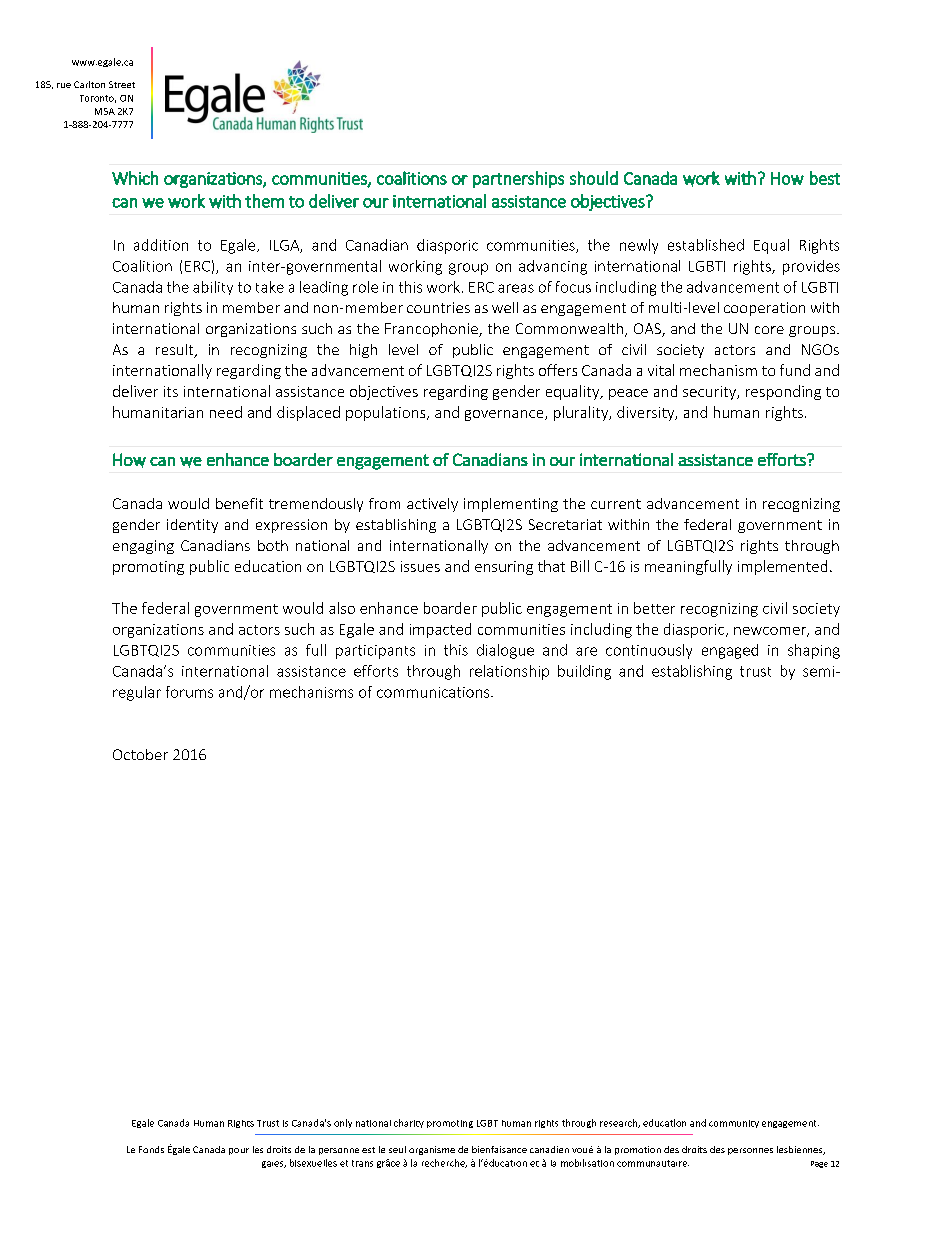 Image resolution: width=952 pixels, height=1233 pixels. What do you see at coordinates (122, 84) in the screenshot?
I see `Street` at bounding box center [122, 84].
